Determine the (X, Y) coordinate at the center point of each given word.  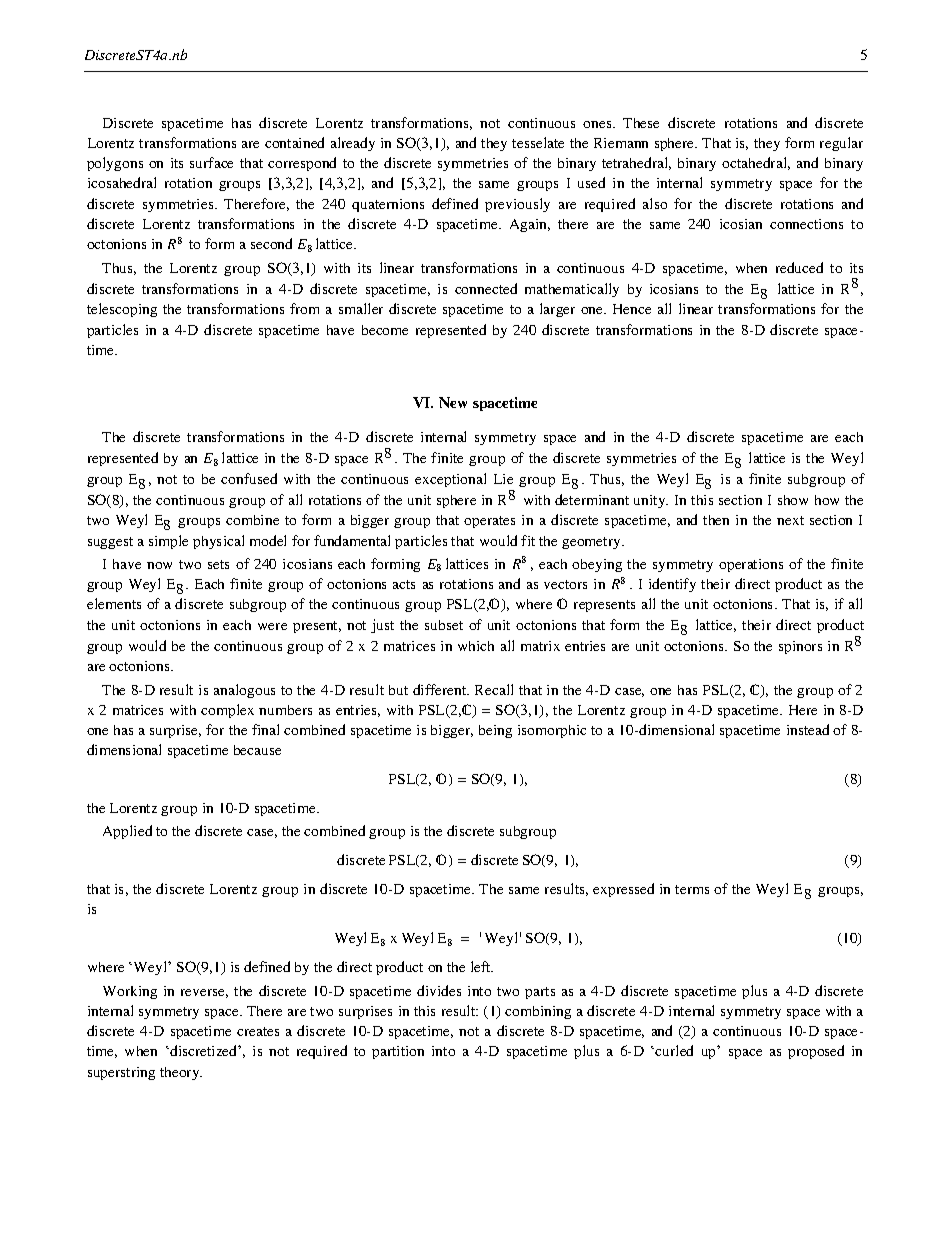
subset (444, 625)
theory (181, 1073)
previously (517, 205)
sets (218, 564)
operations (751, 565)
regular (841, 144)
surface (211, 162)
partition (398, 1052)
